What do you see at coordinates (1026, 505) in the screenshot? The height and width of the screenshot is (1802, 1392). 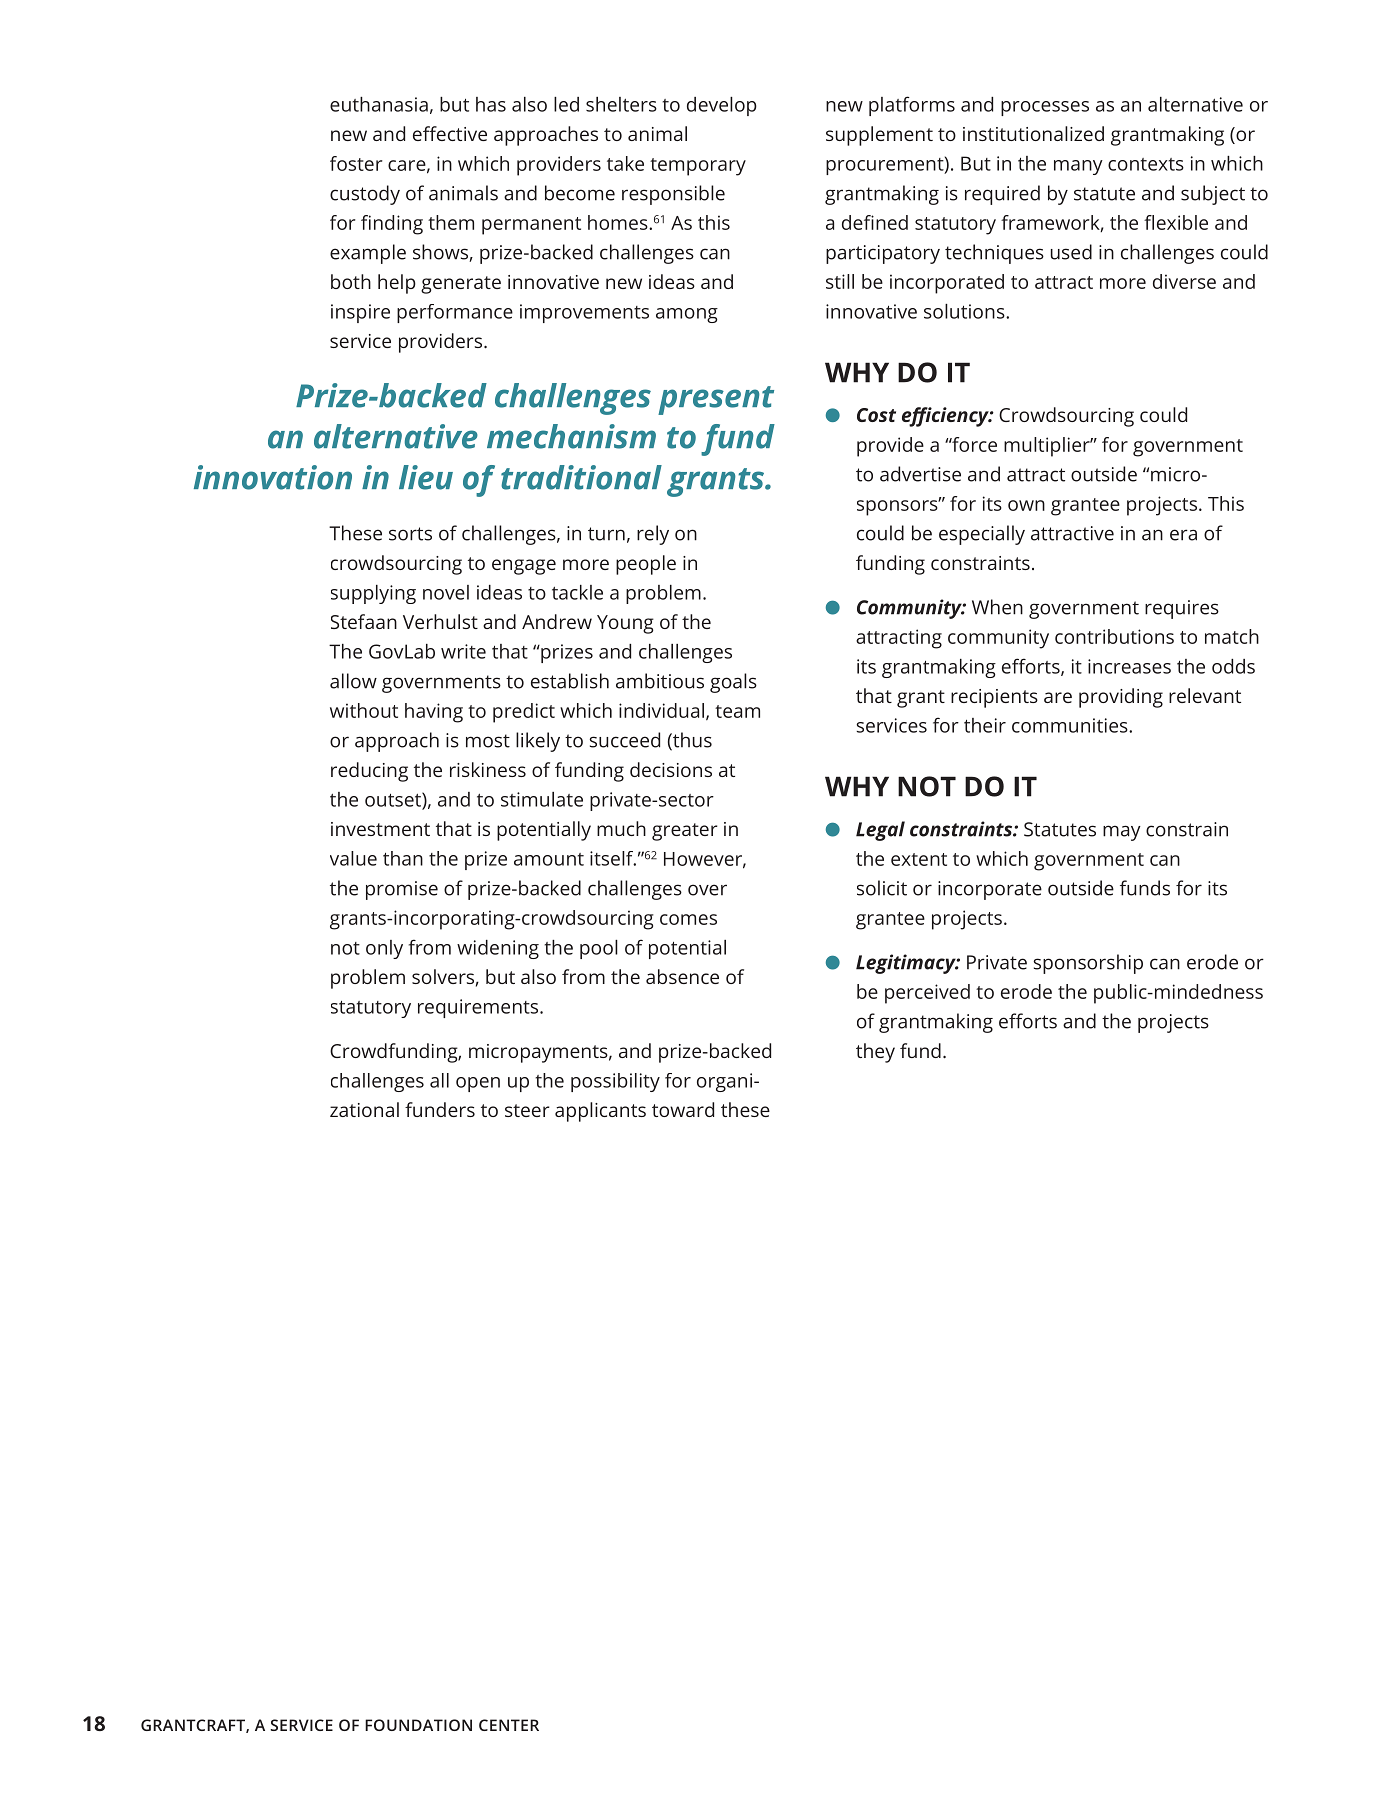 I see `own` at bounding box center [1026, 505].
